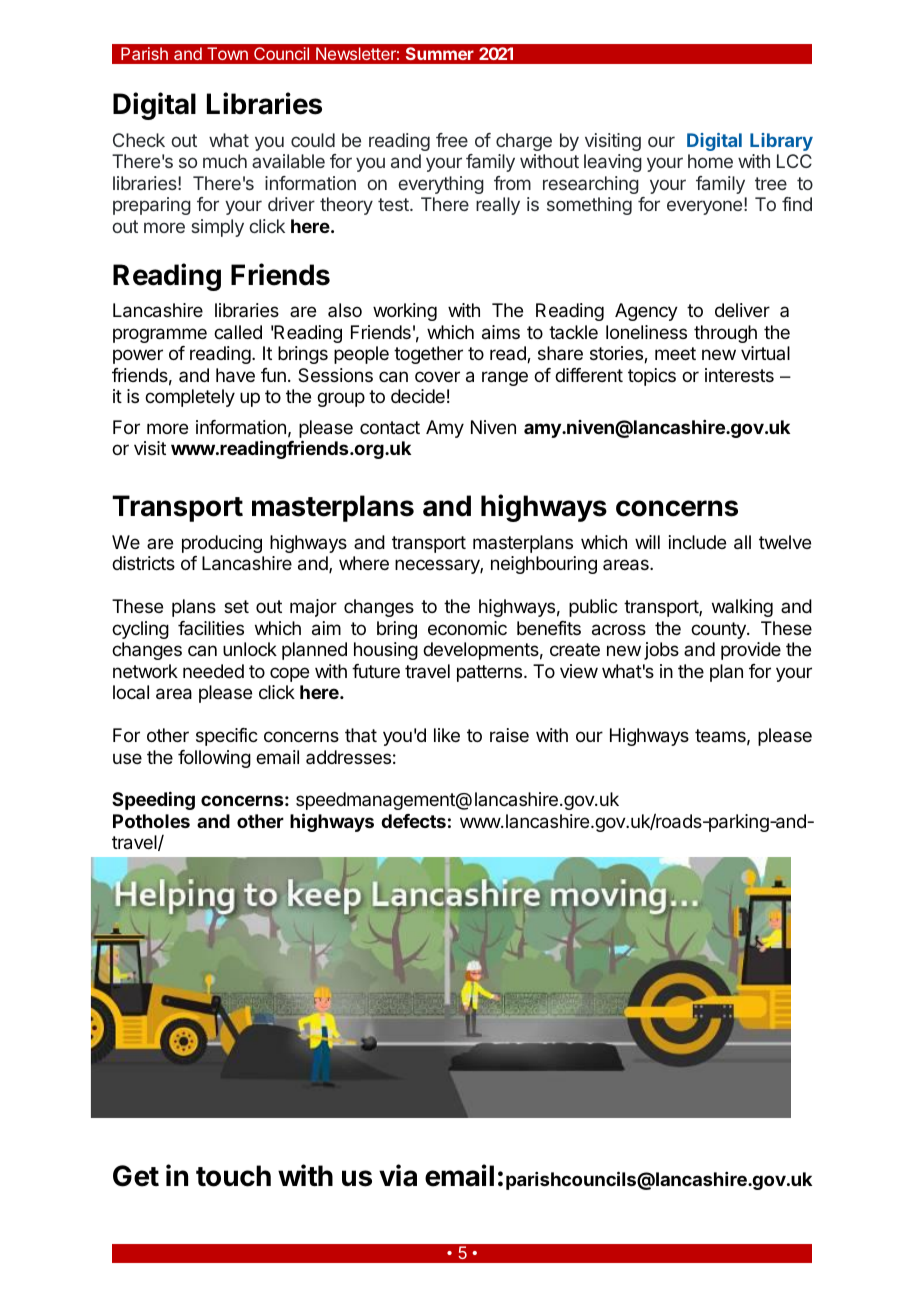 The width and height of the image is (924, 1309). Describe the element at coordinates (213, 671) in the image. I see `needed` at that location.
